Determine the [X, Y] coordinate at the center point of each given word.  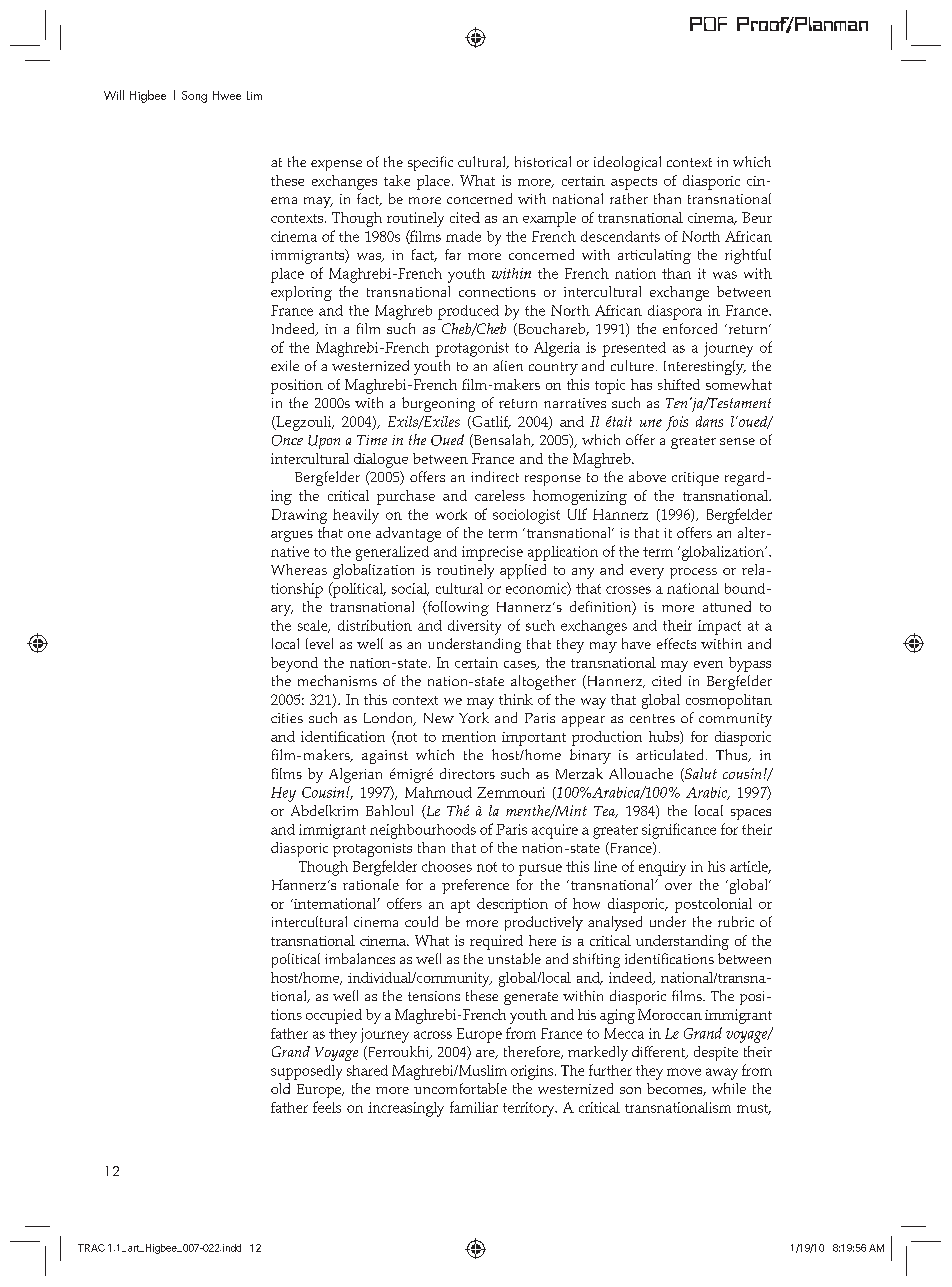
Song [194, 97]
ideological [627, 163]
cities [287, 718]
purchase [406, 497]
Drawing [299, 516]
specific [430, 163]
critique [695, 479]
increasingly [406, 1109]
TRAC [91, 1248]
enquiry [662, 868]
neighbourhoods [423, 831]
